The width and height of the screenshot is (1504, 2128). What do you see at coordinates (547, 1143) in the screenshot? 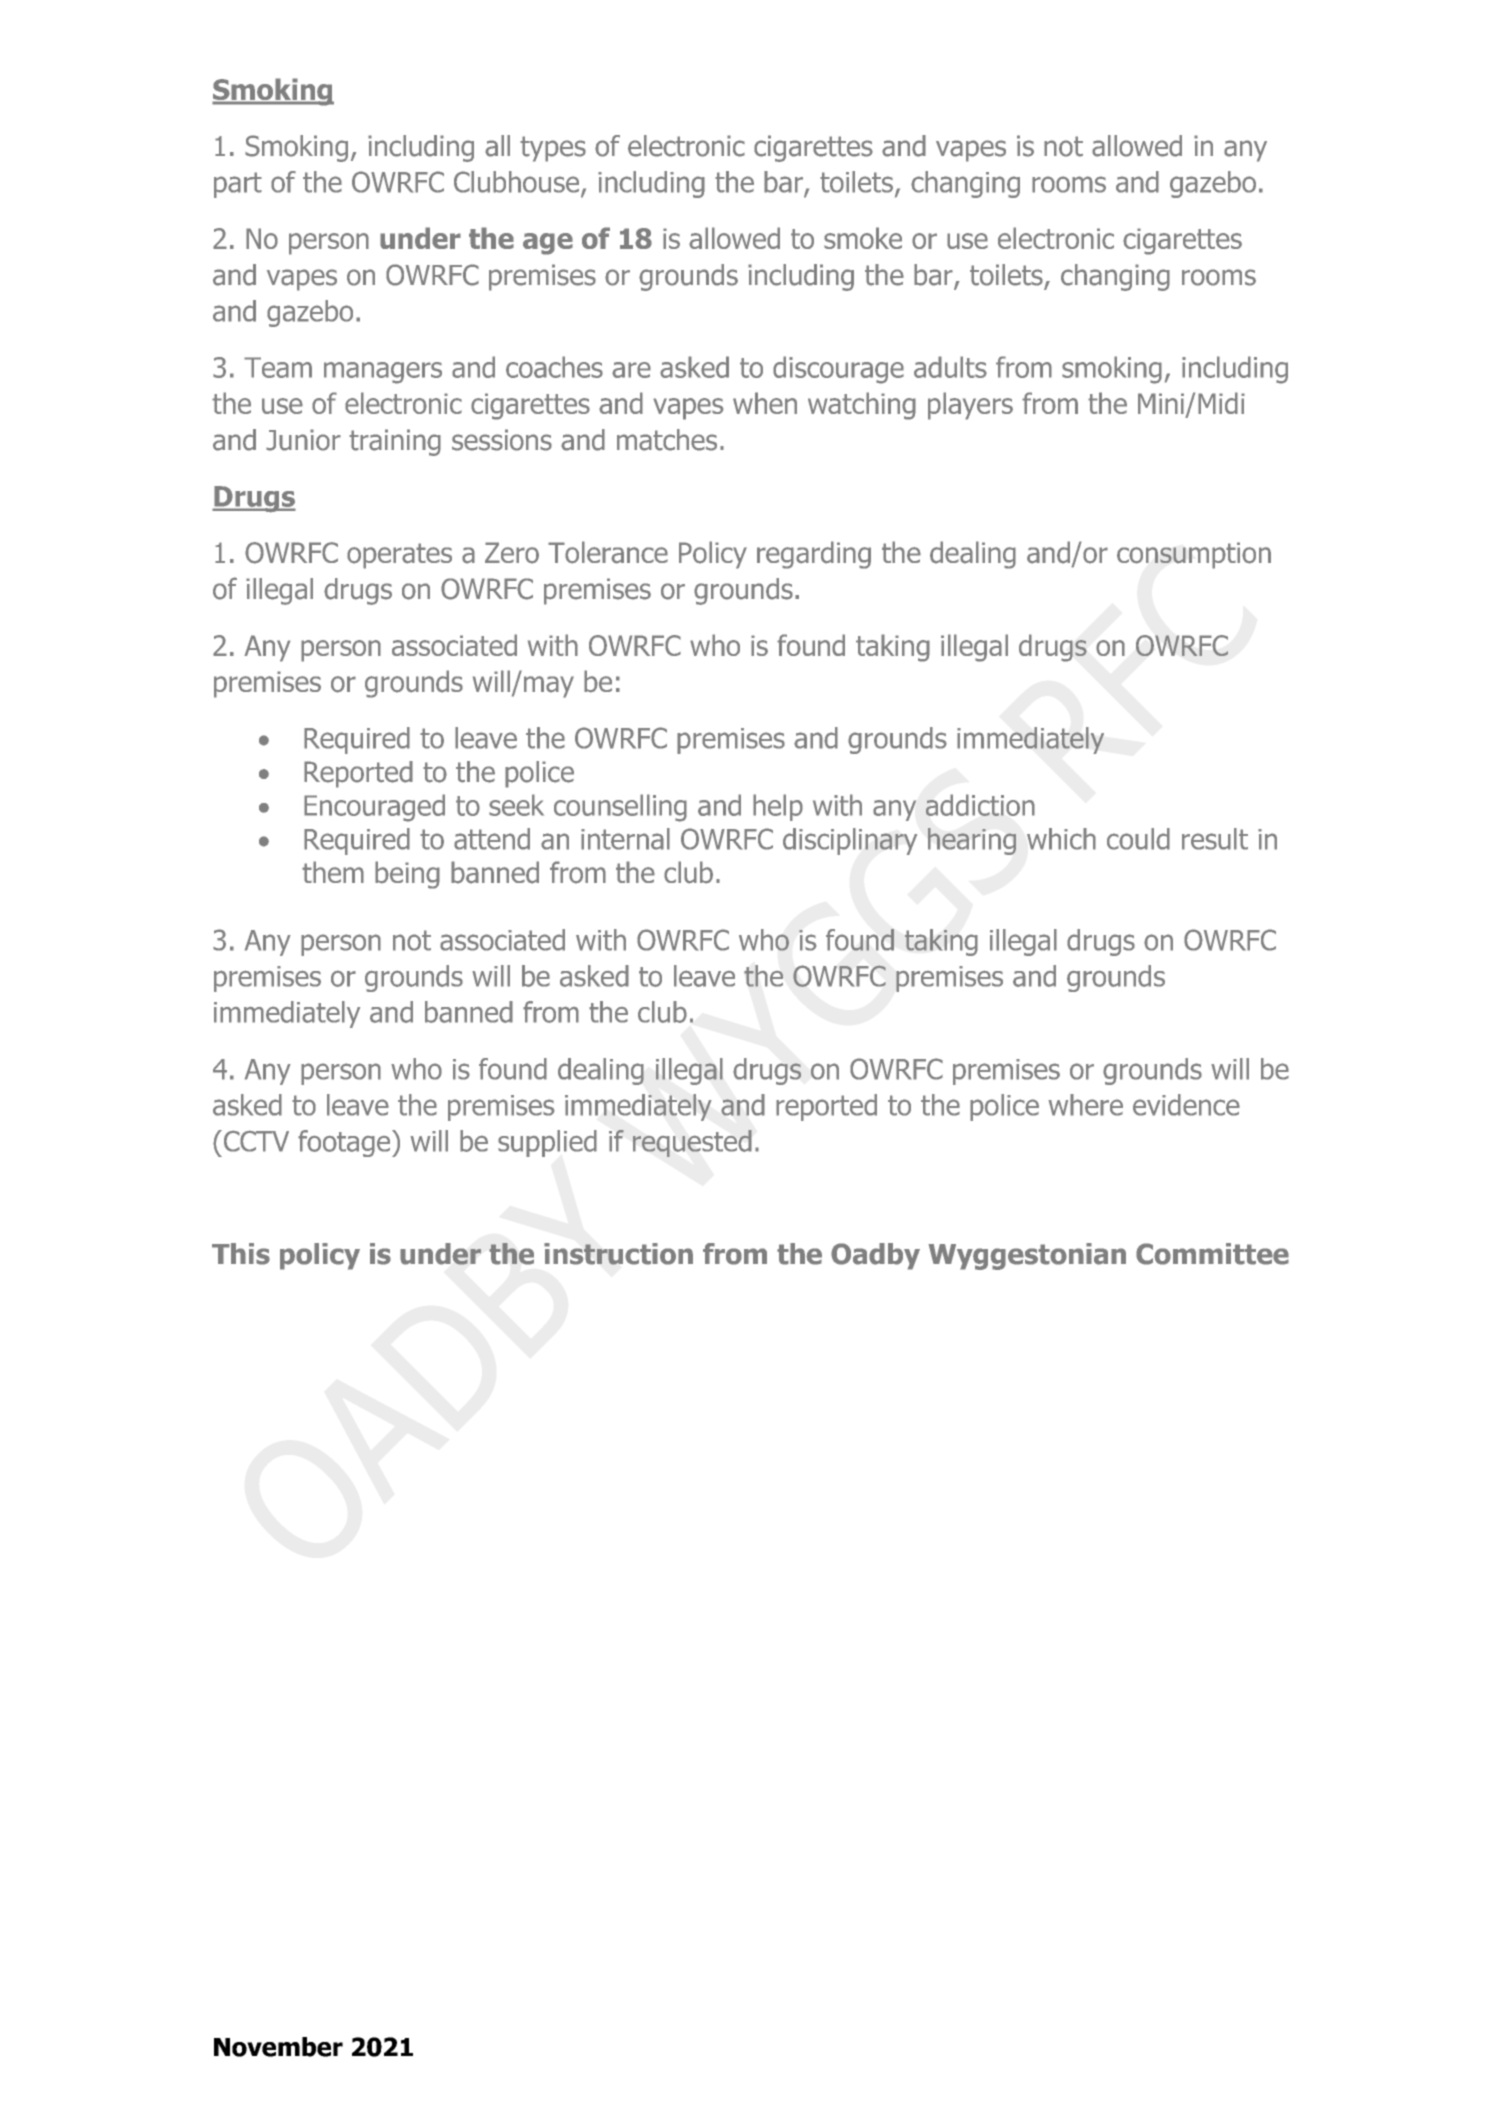
I see `supplied` at bounding box center [547, 1143].
